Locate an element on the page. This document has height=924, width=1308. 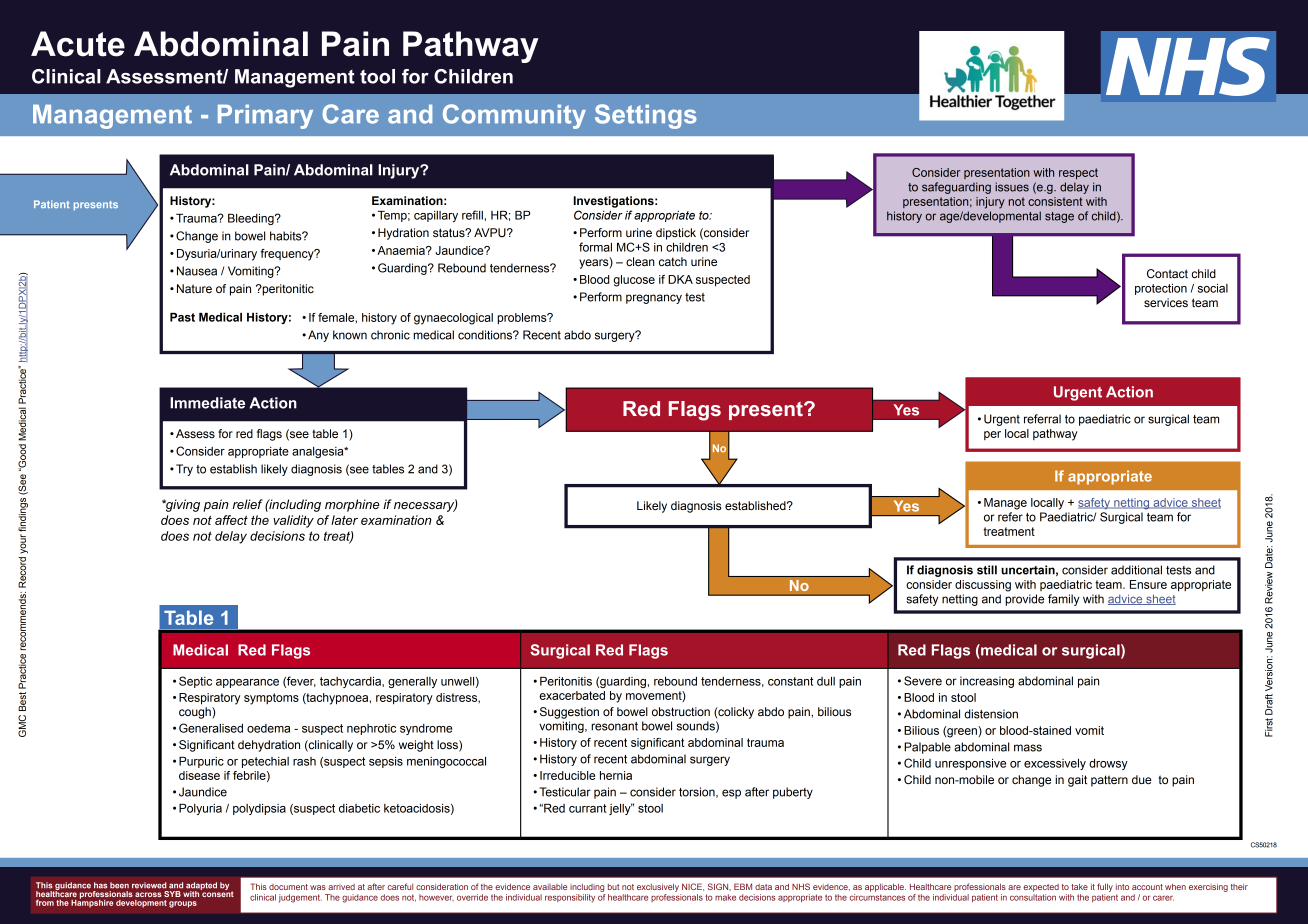
consent is located at coordinates (217, 893).
